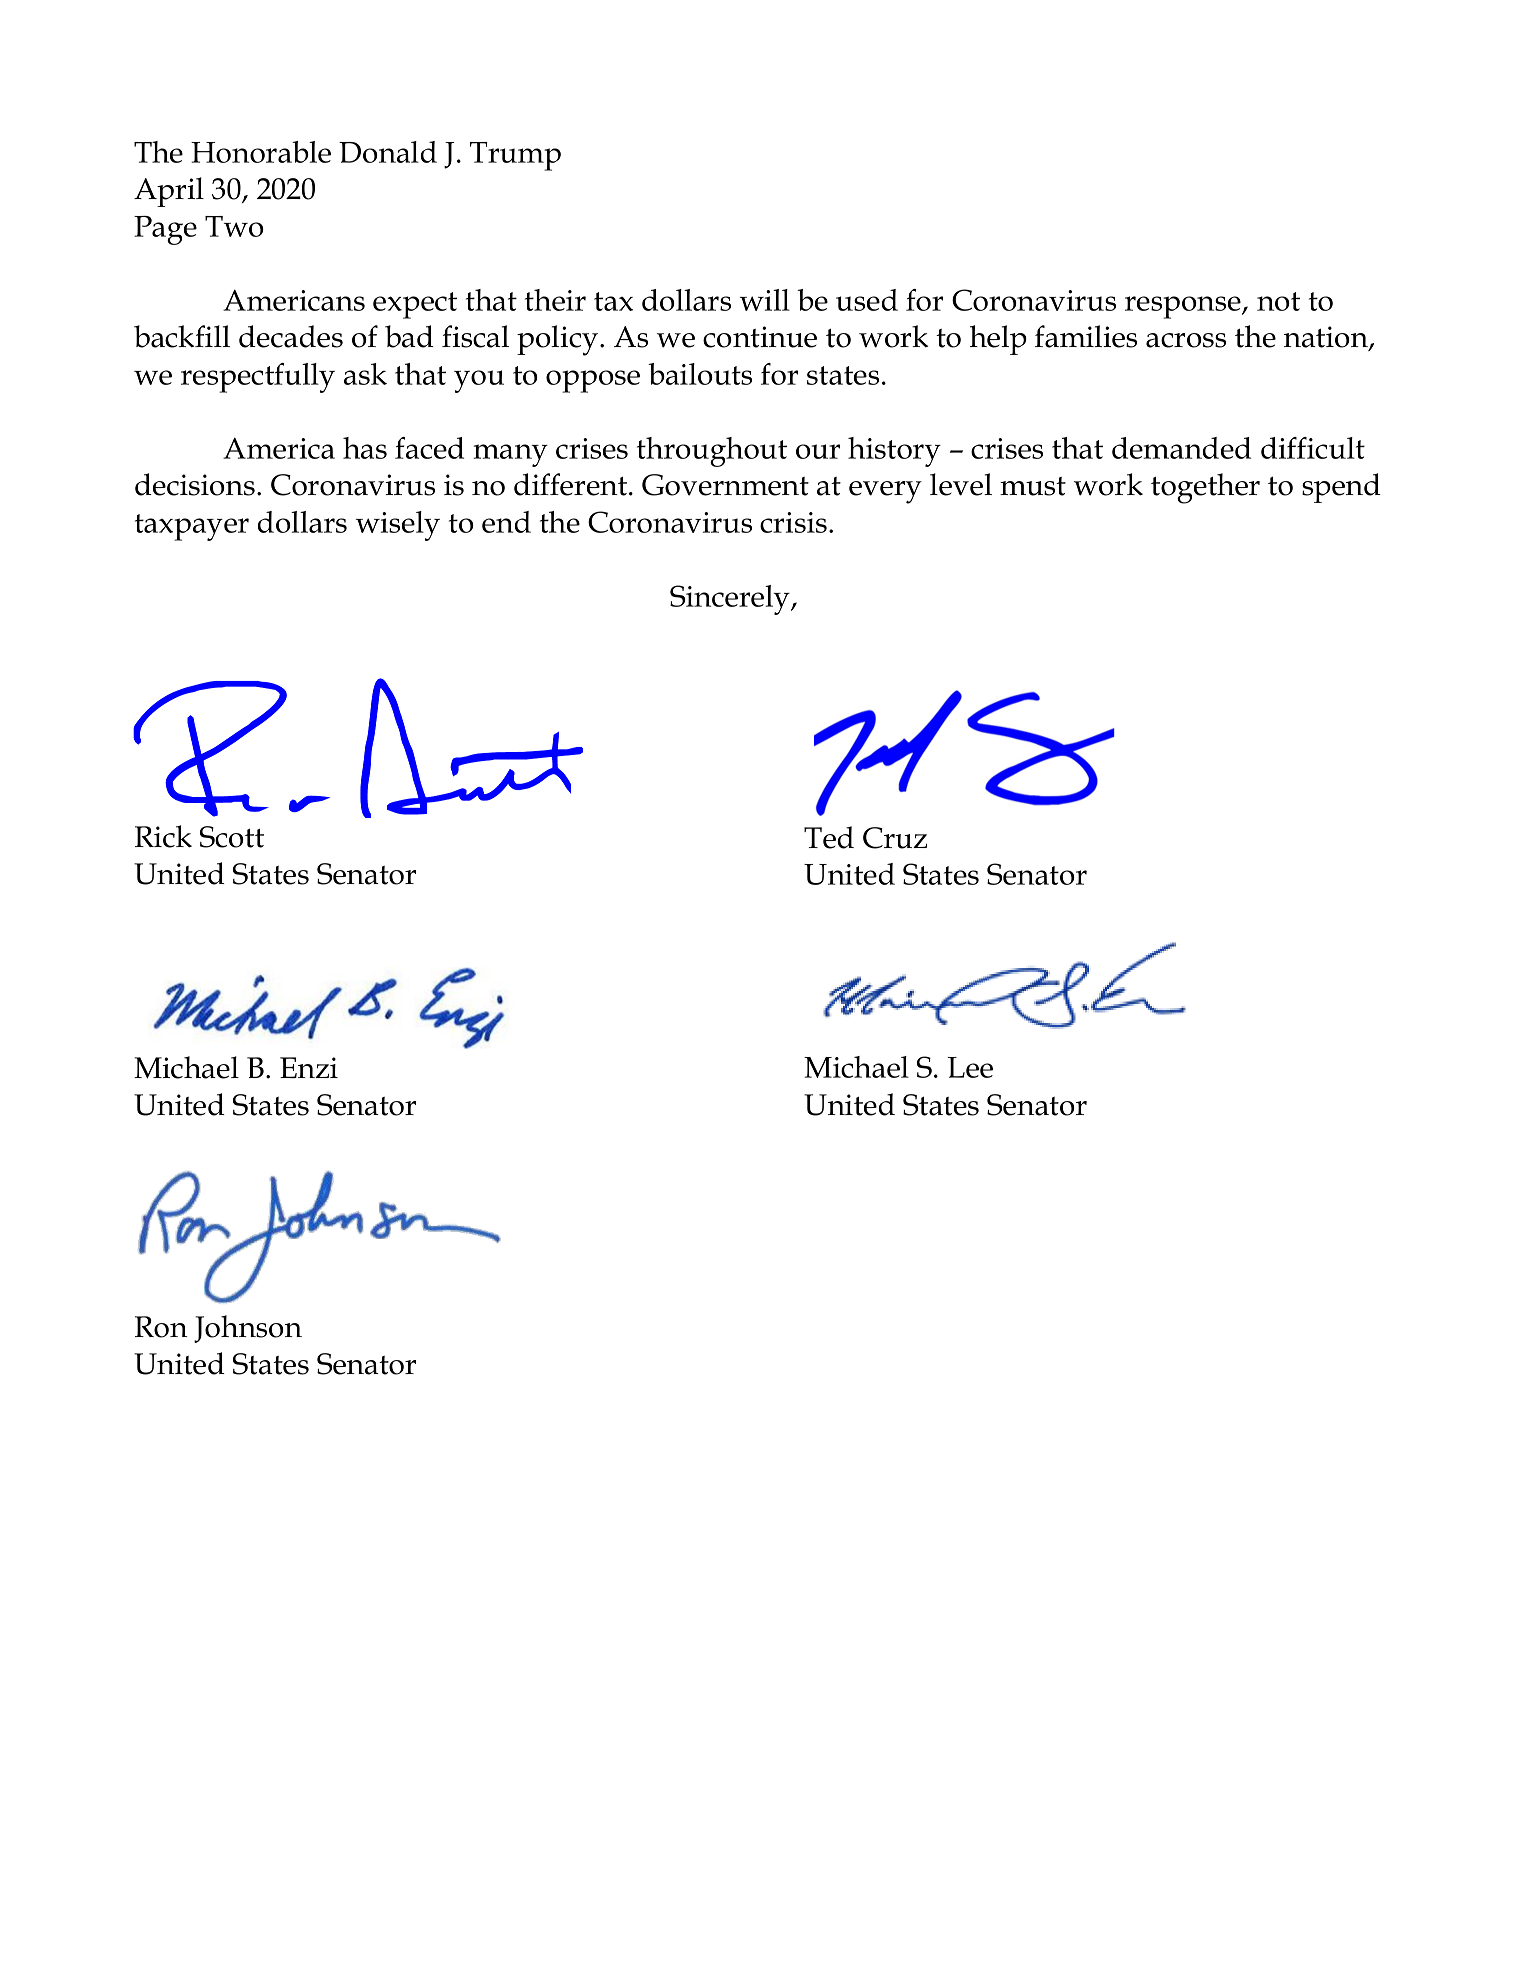  I want to click on Rick, so click(163, 836).
